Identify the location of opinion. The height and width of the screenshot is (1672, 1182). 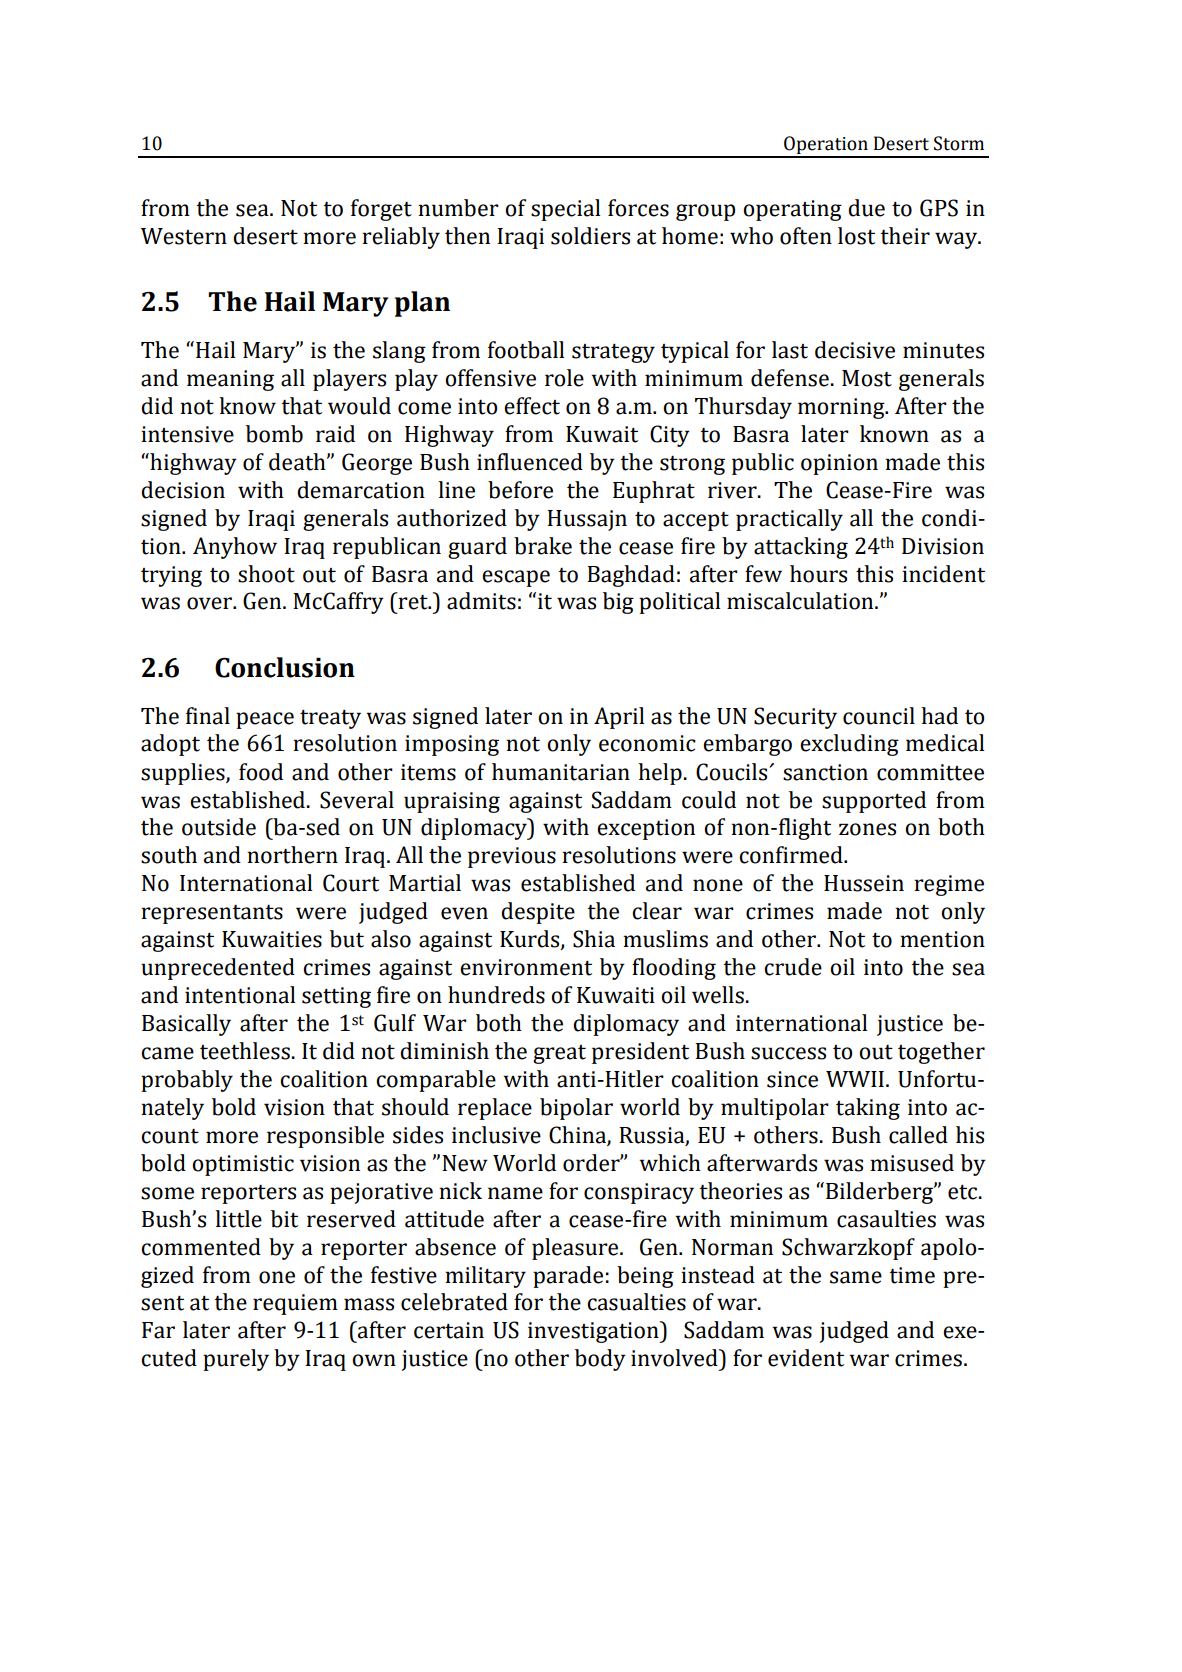
(839, 464).
